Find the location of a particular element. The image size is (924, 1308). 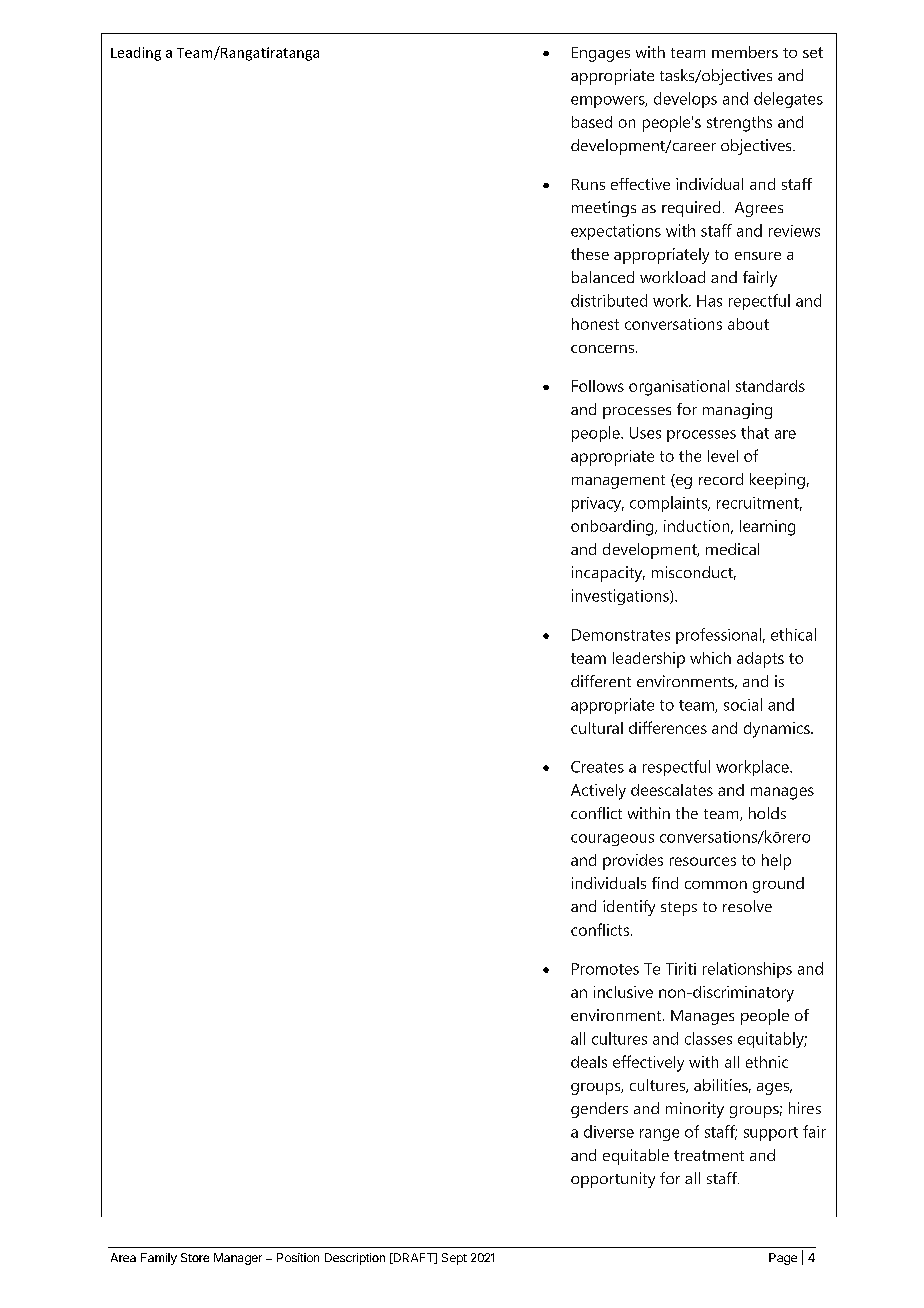

relationships is located at coordinates (747, 970).
